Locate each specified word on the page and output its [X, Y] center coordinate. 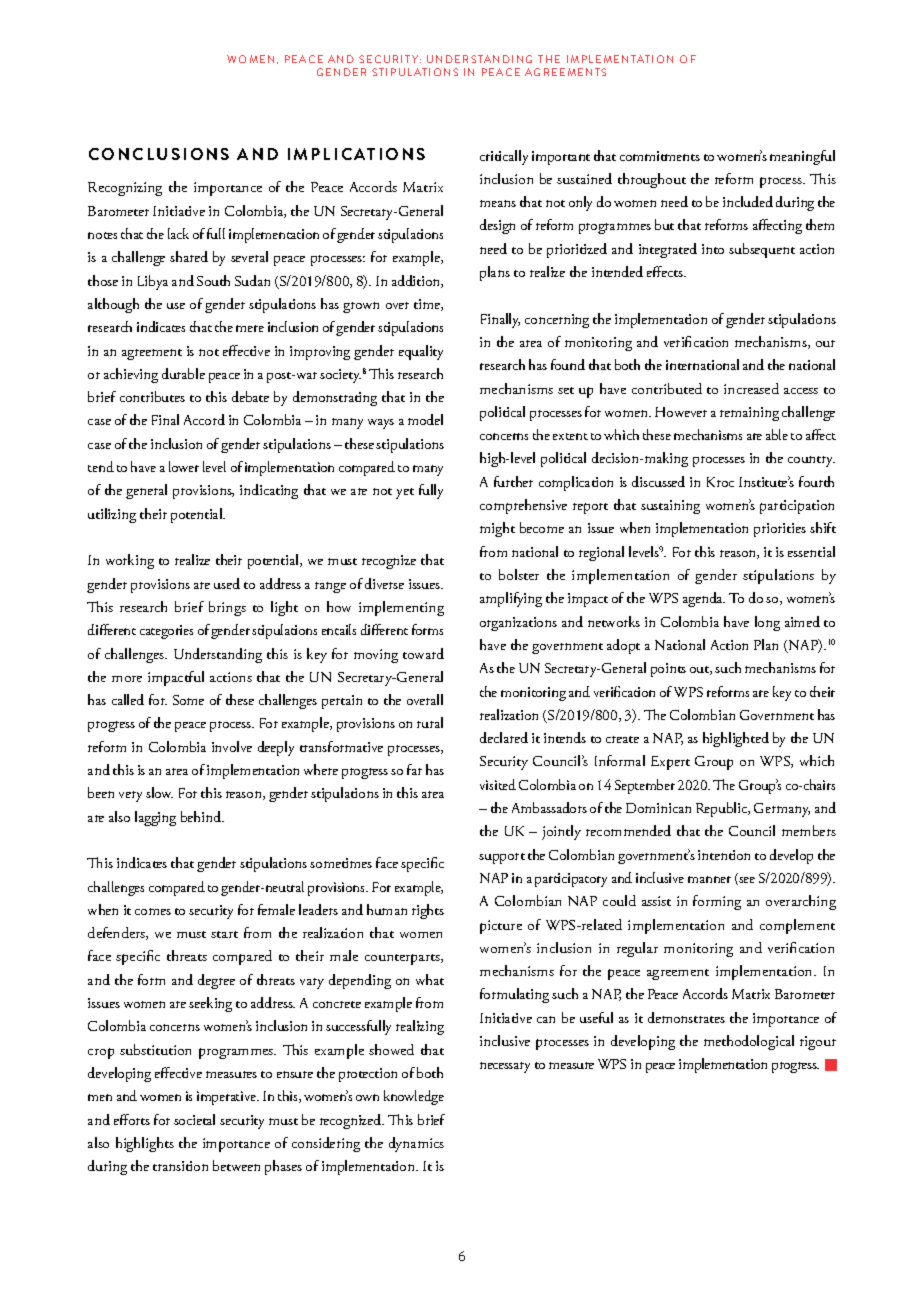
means [498, 203]
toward [423, 653]
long [767, 623]
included [748, 201]
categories [166, 632]
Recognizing [125, 189]
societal [194, 1119]
